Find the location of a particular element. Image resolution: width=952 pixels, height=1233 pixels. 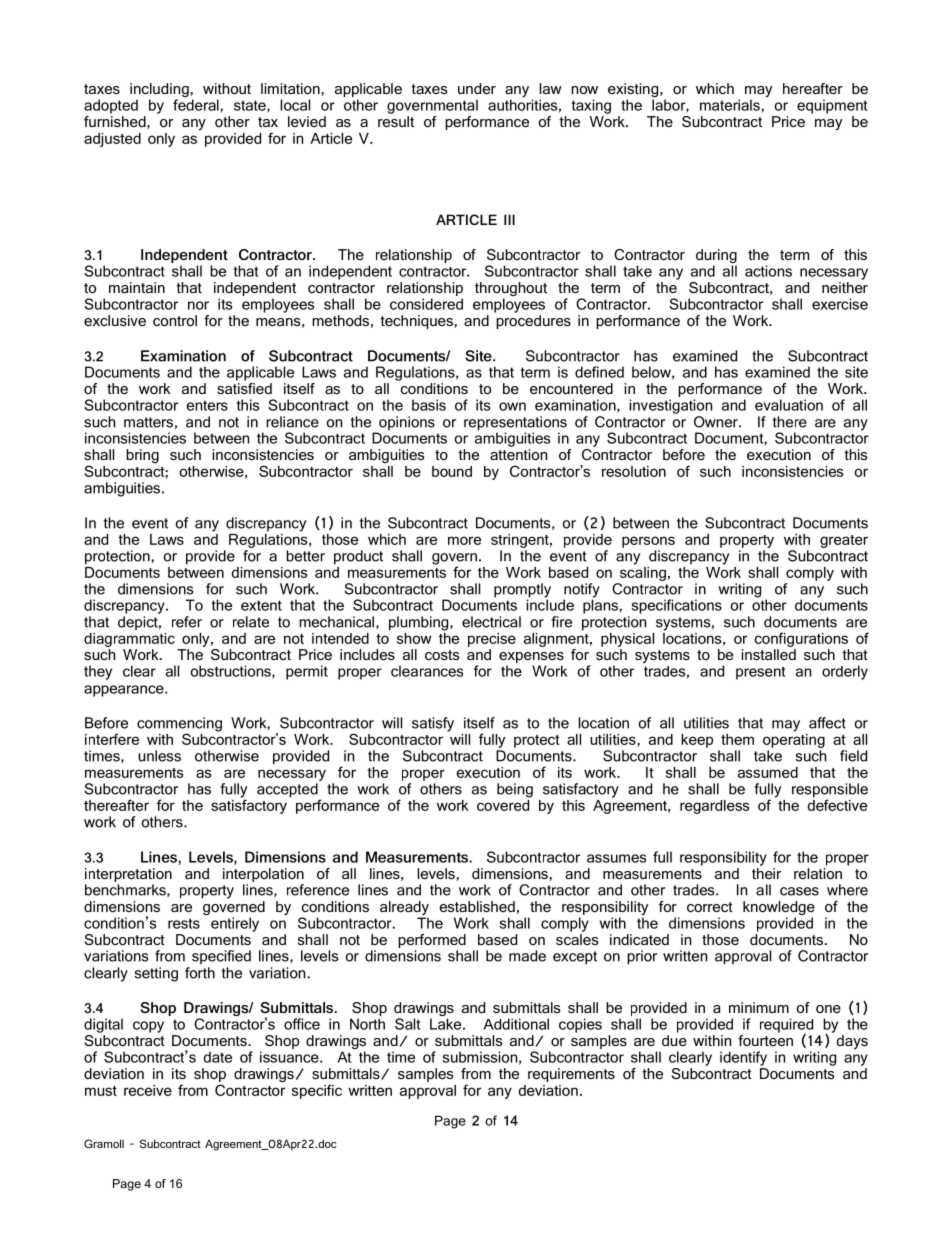

date is located at coordinates (218, 1057).
